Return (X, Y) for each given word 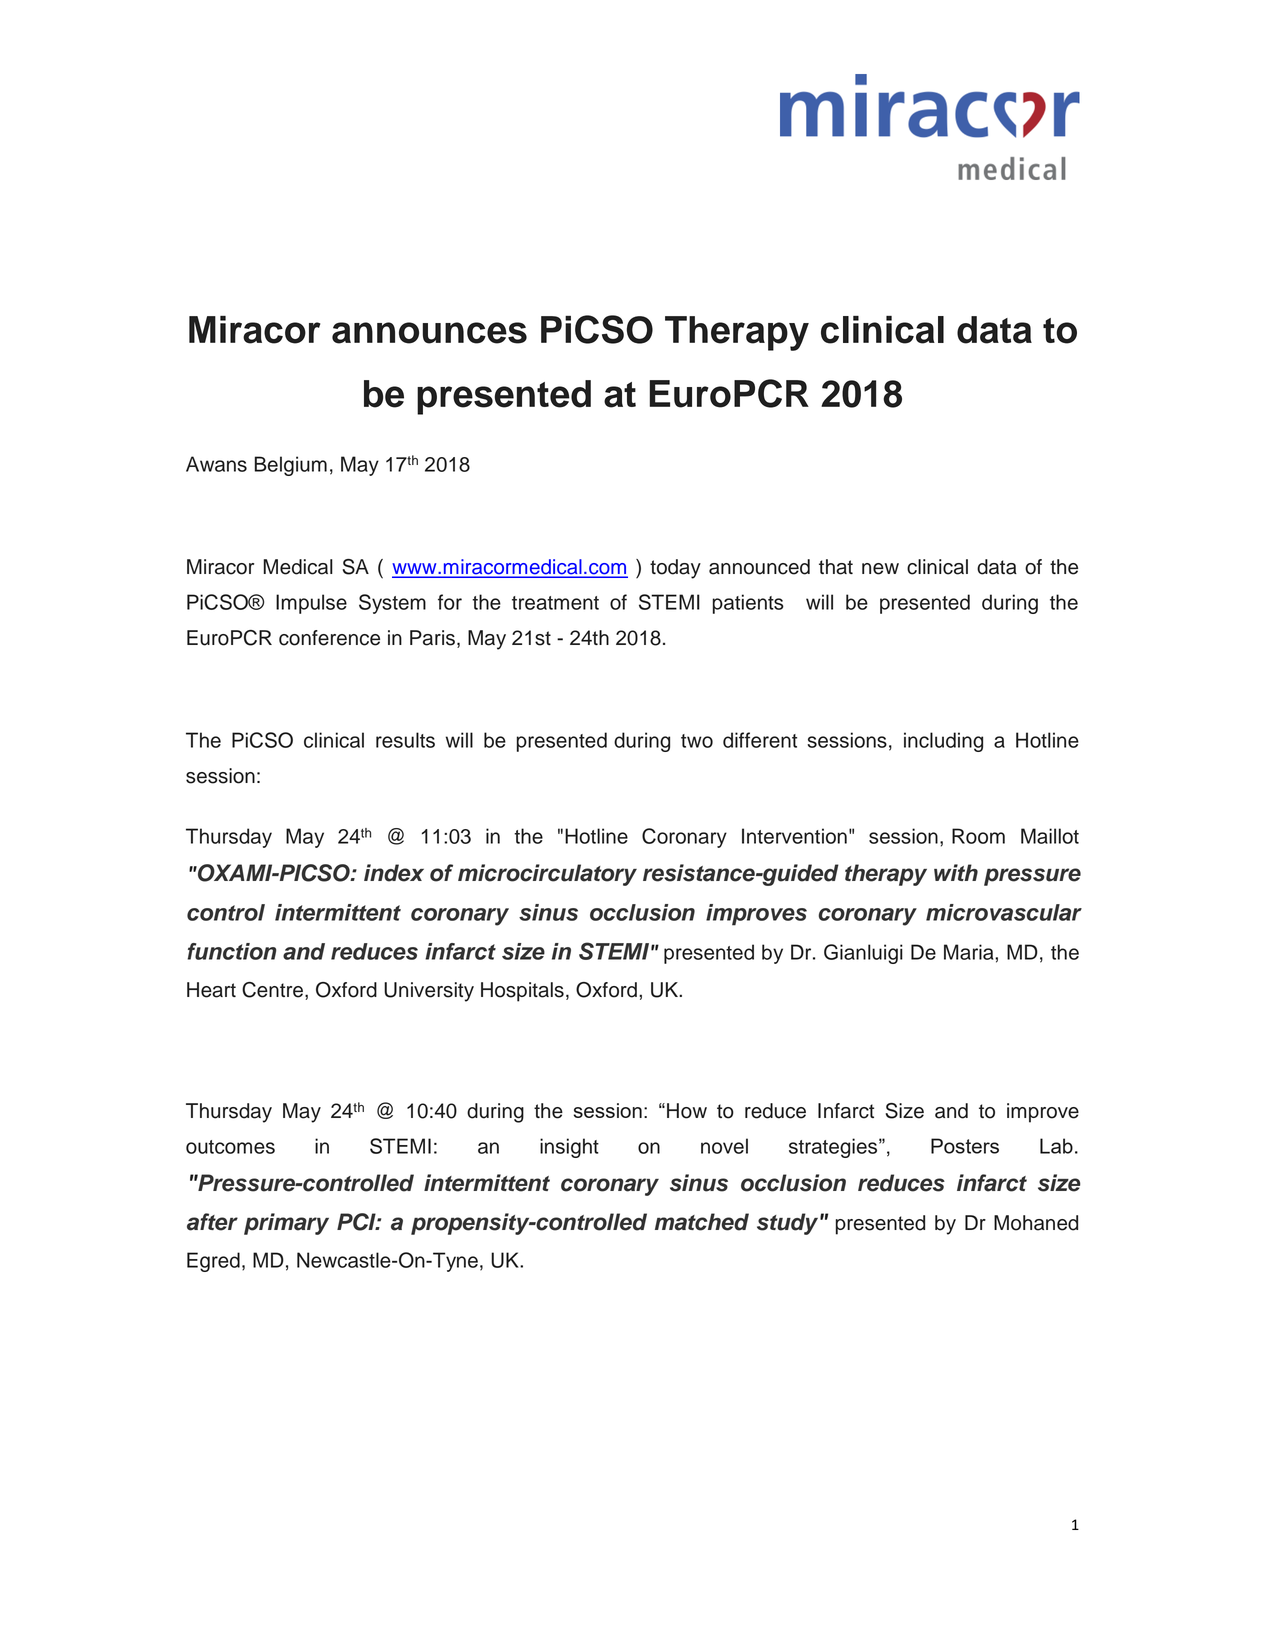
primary (286, 1224)
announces (429, 333)
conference (329, 638)
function (231, 951)
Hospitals (522, 992)
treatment (555, 603)
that (836, 567)
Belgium (290, 466)
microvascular (1004, 912)
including (943, 742)
